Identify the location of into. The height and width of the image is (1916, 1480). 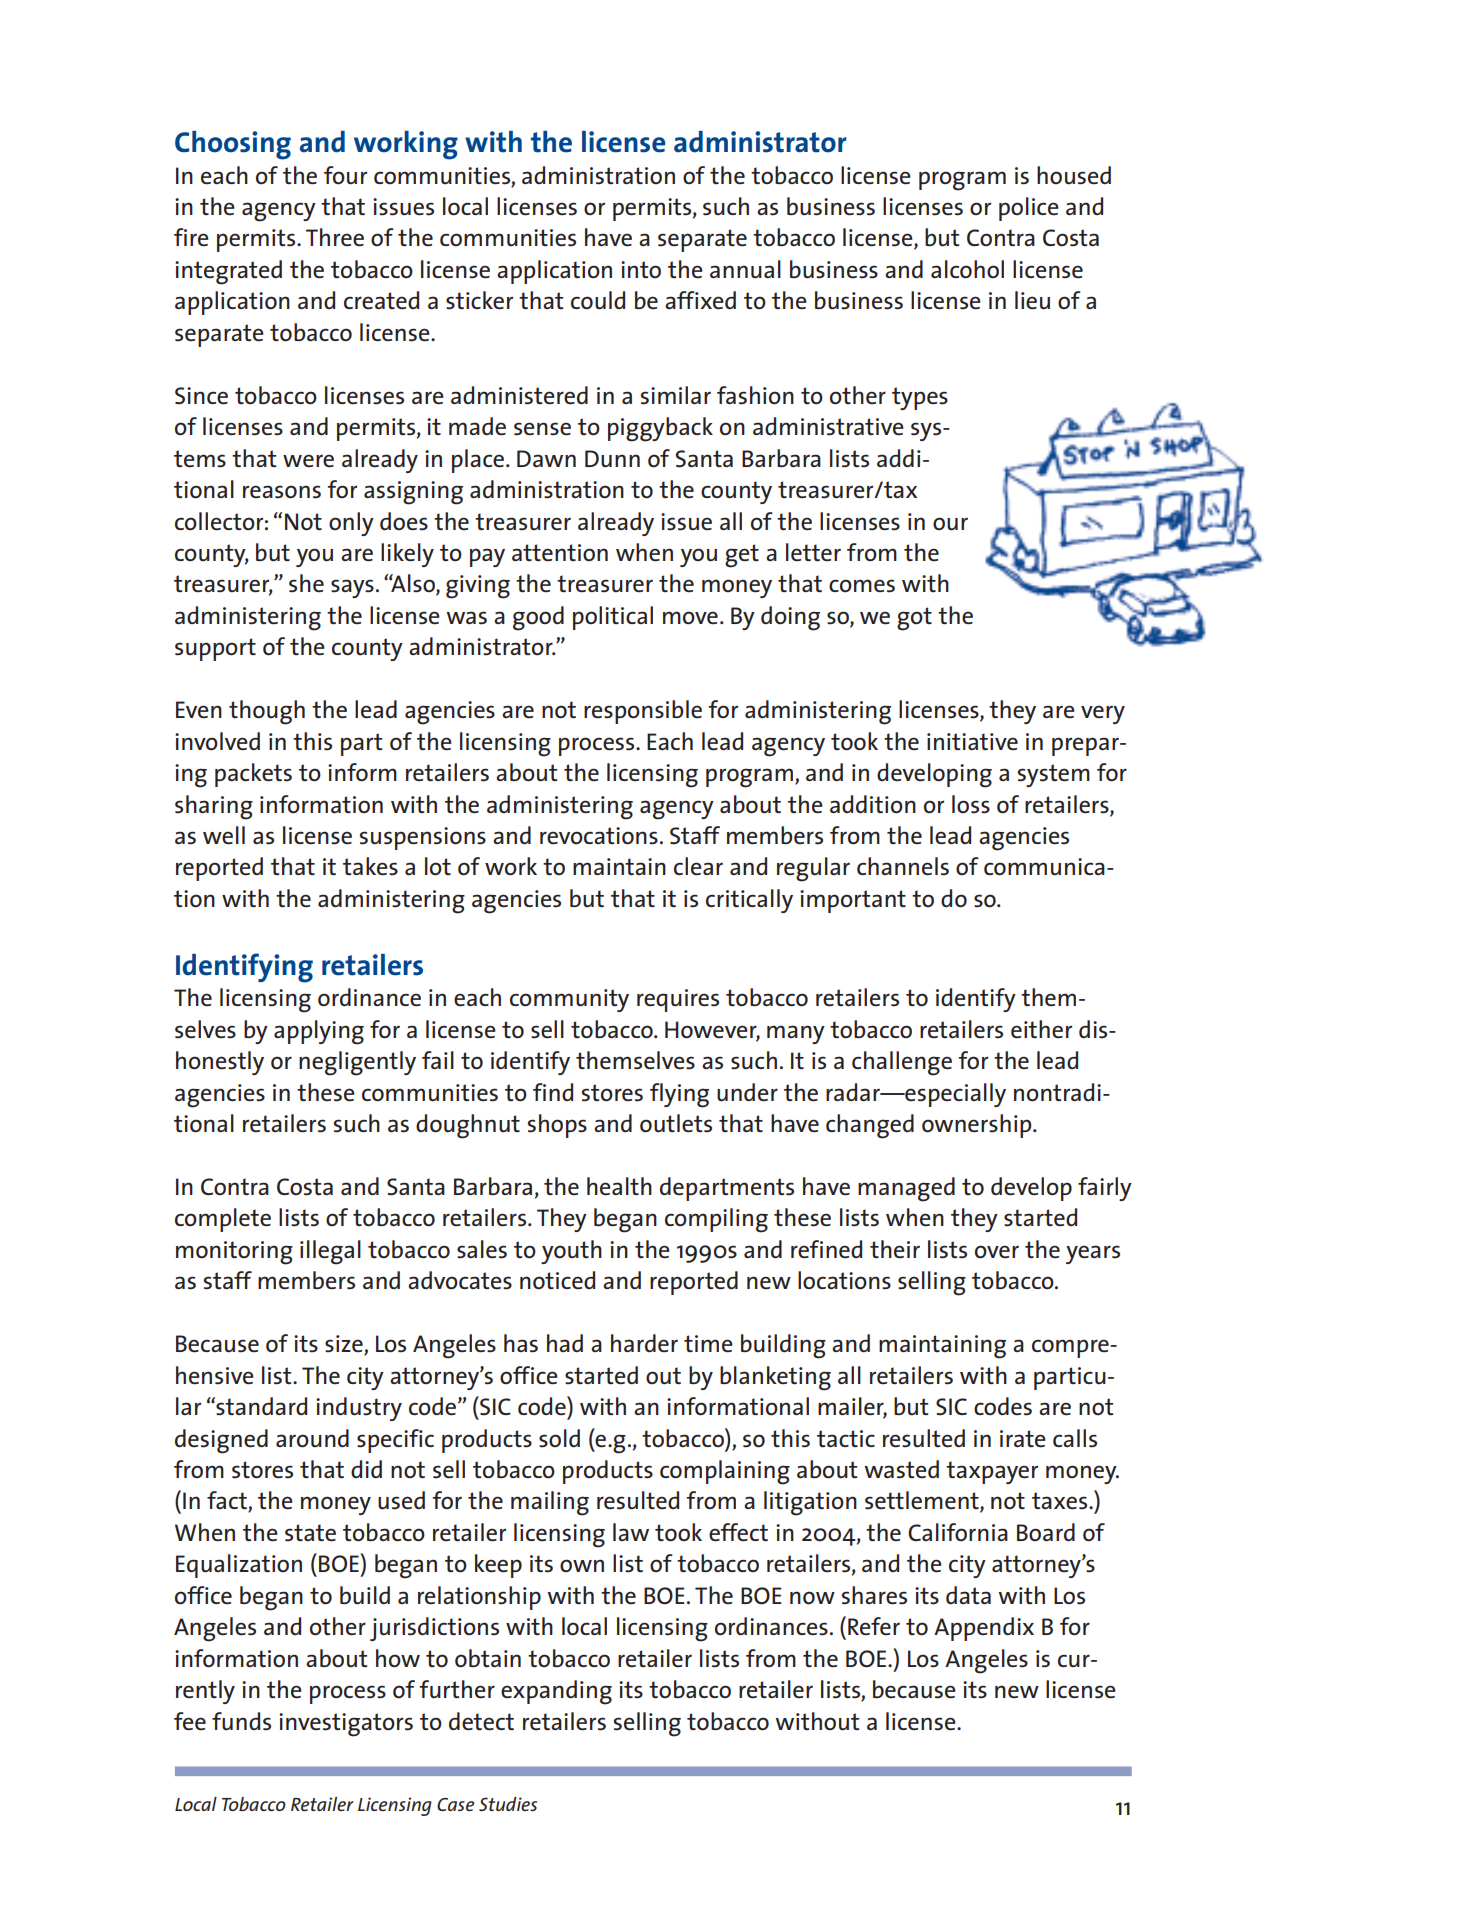
(641, 269).
